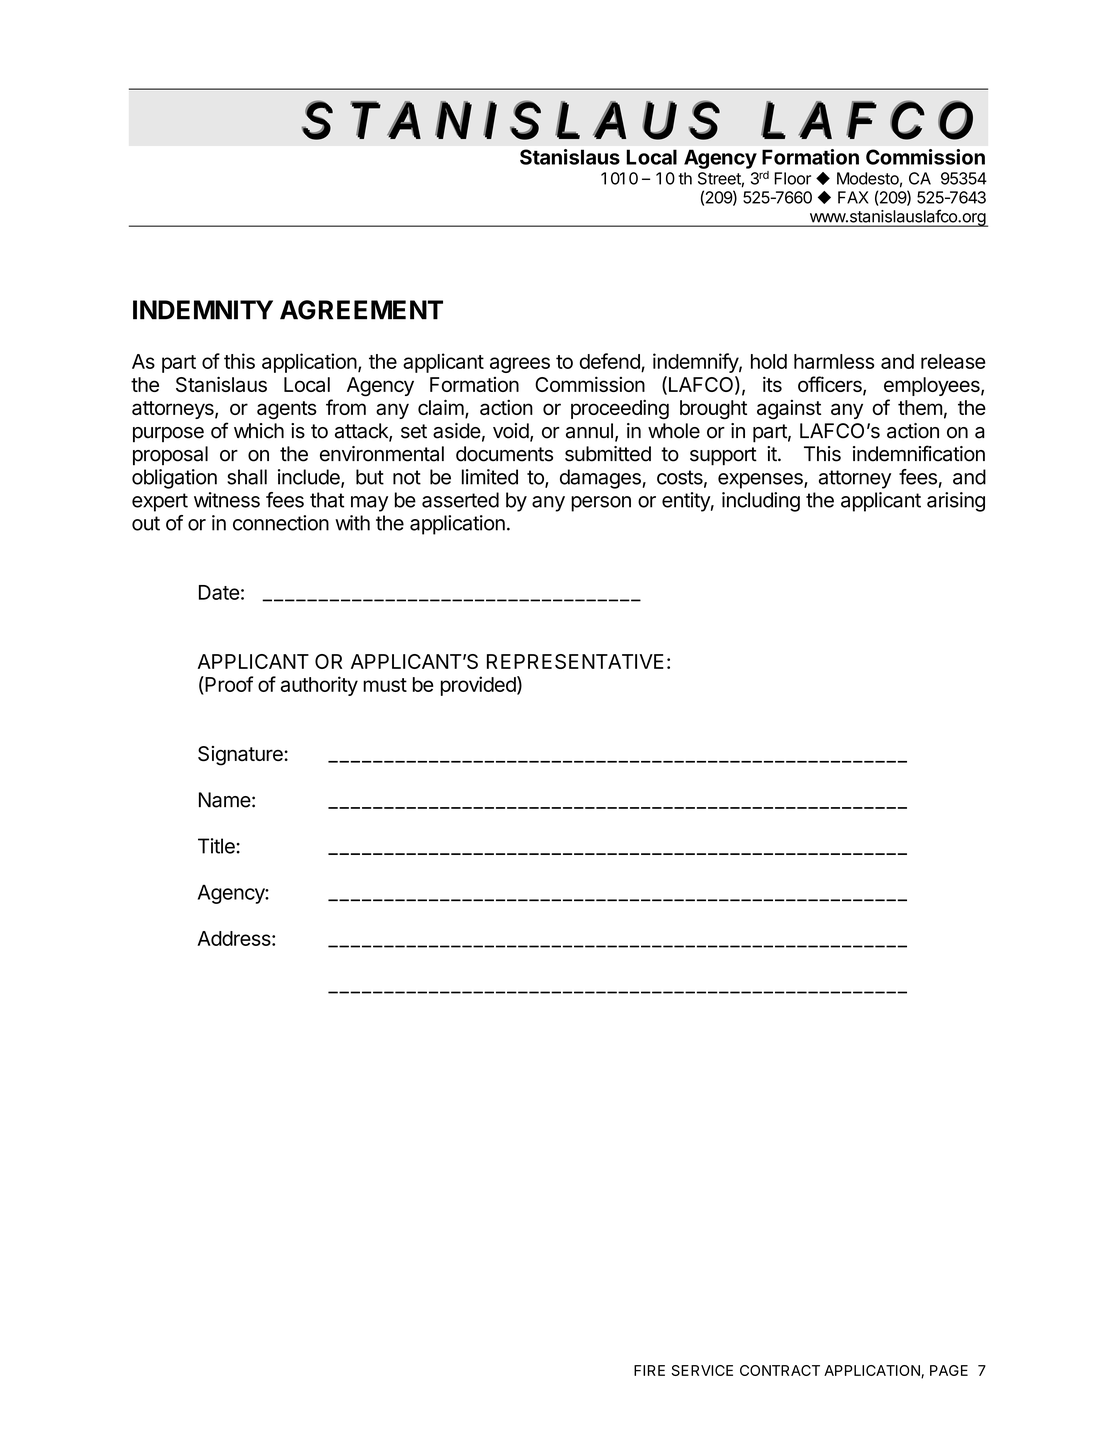 Image resolution: width=1117 pixels, height=1445 pixels. Describe the element at coordinates (780, 1370) in the image. I see `CONTRACT` at that location.
